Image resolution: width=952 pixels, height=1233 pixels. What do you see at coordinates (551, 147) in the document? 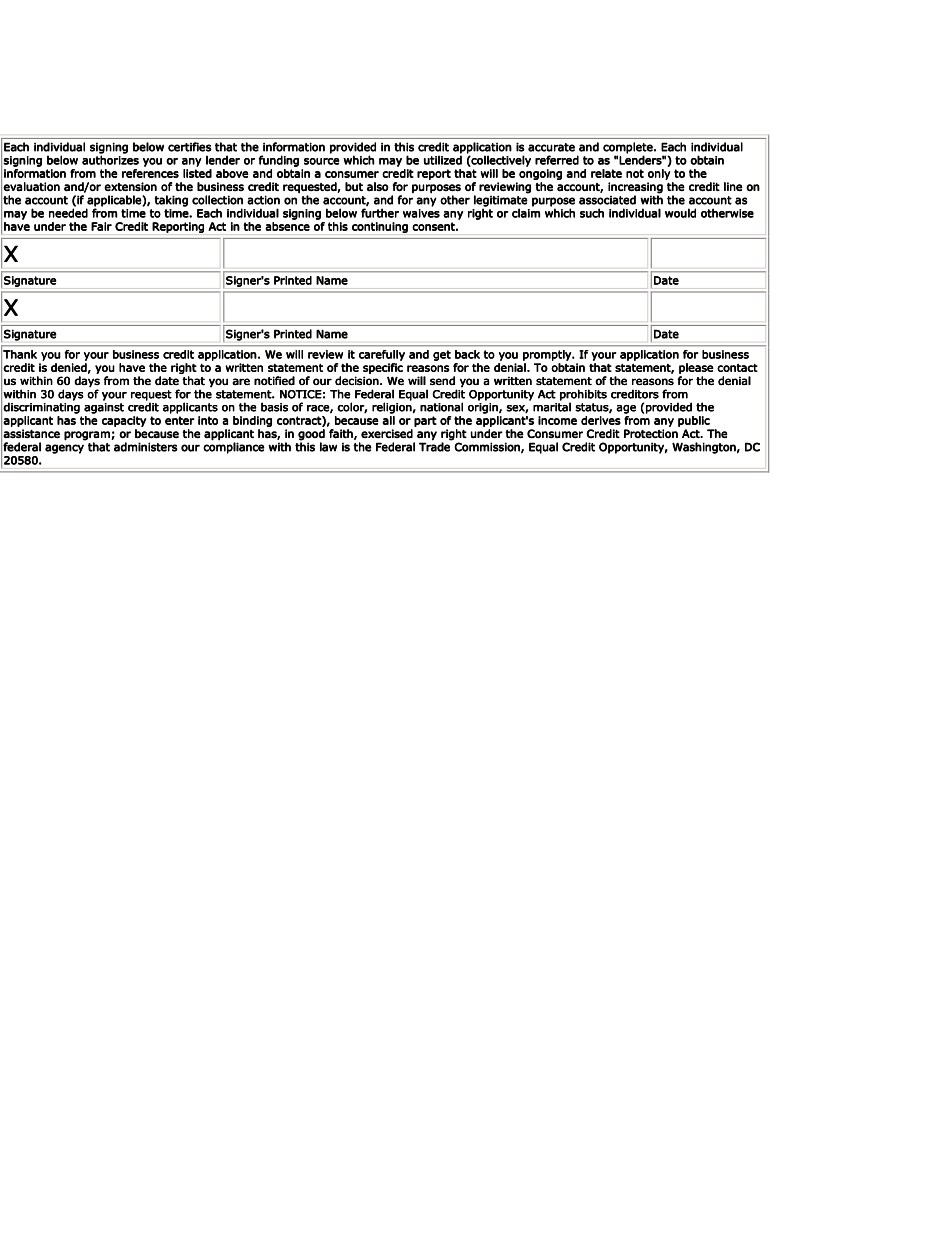
I see `accurate` at bounding box center [551, 147].
